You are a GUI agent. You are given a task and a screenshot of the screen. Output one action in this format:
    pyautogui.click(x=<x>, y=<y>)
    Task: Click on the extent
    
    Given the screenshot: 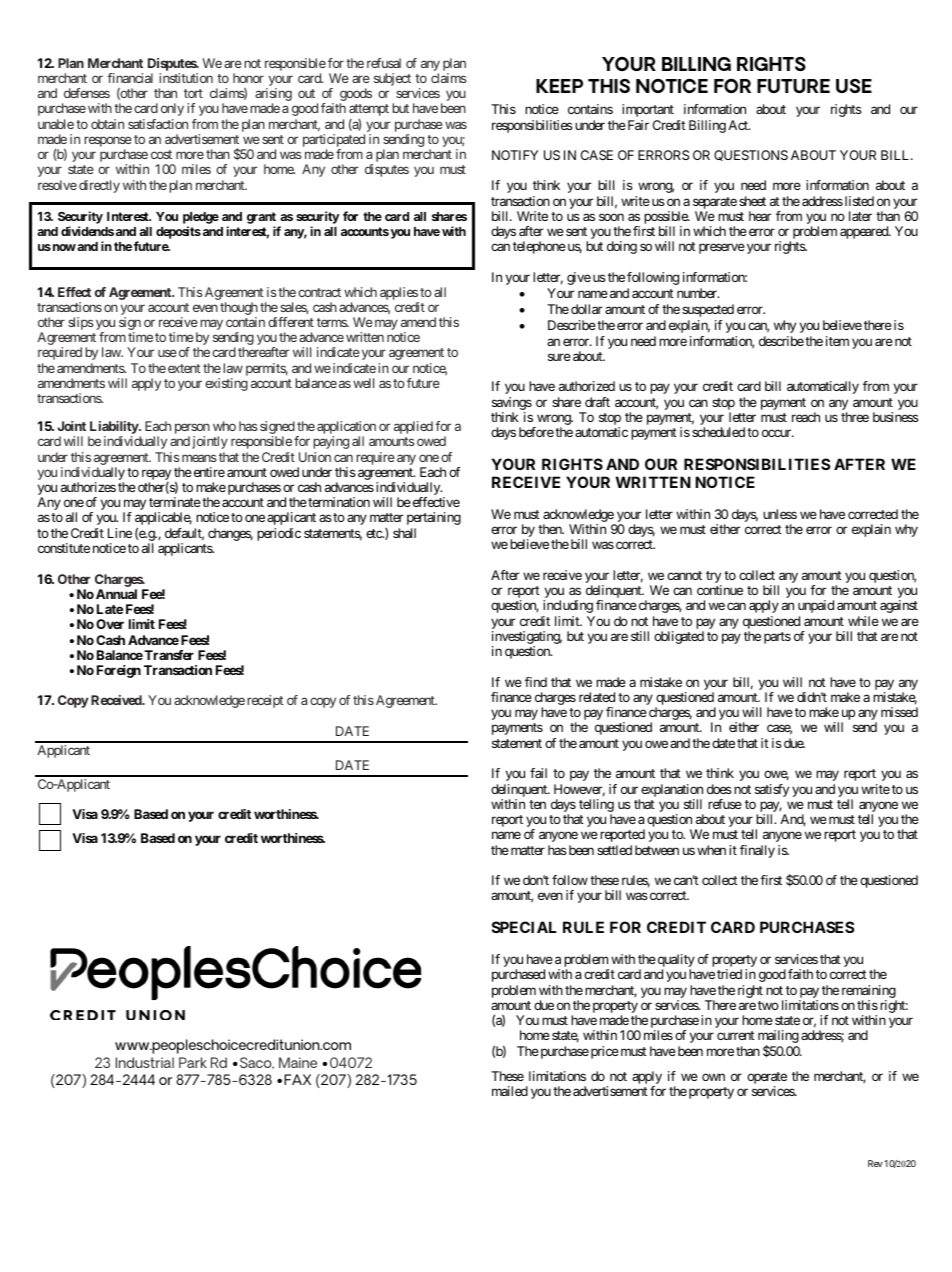 What is the action you would take?
    pyautogui.click(x=184, y=368)
